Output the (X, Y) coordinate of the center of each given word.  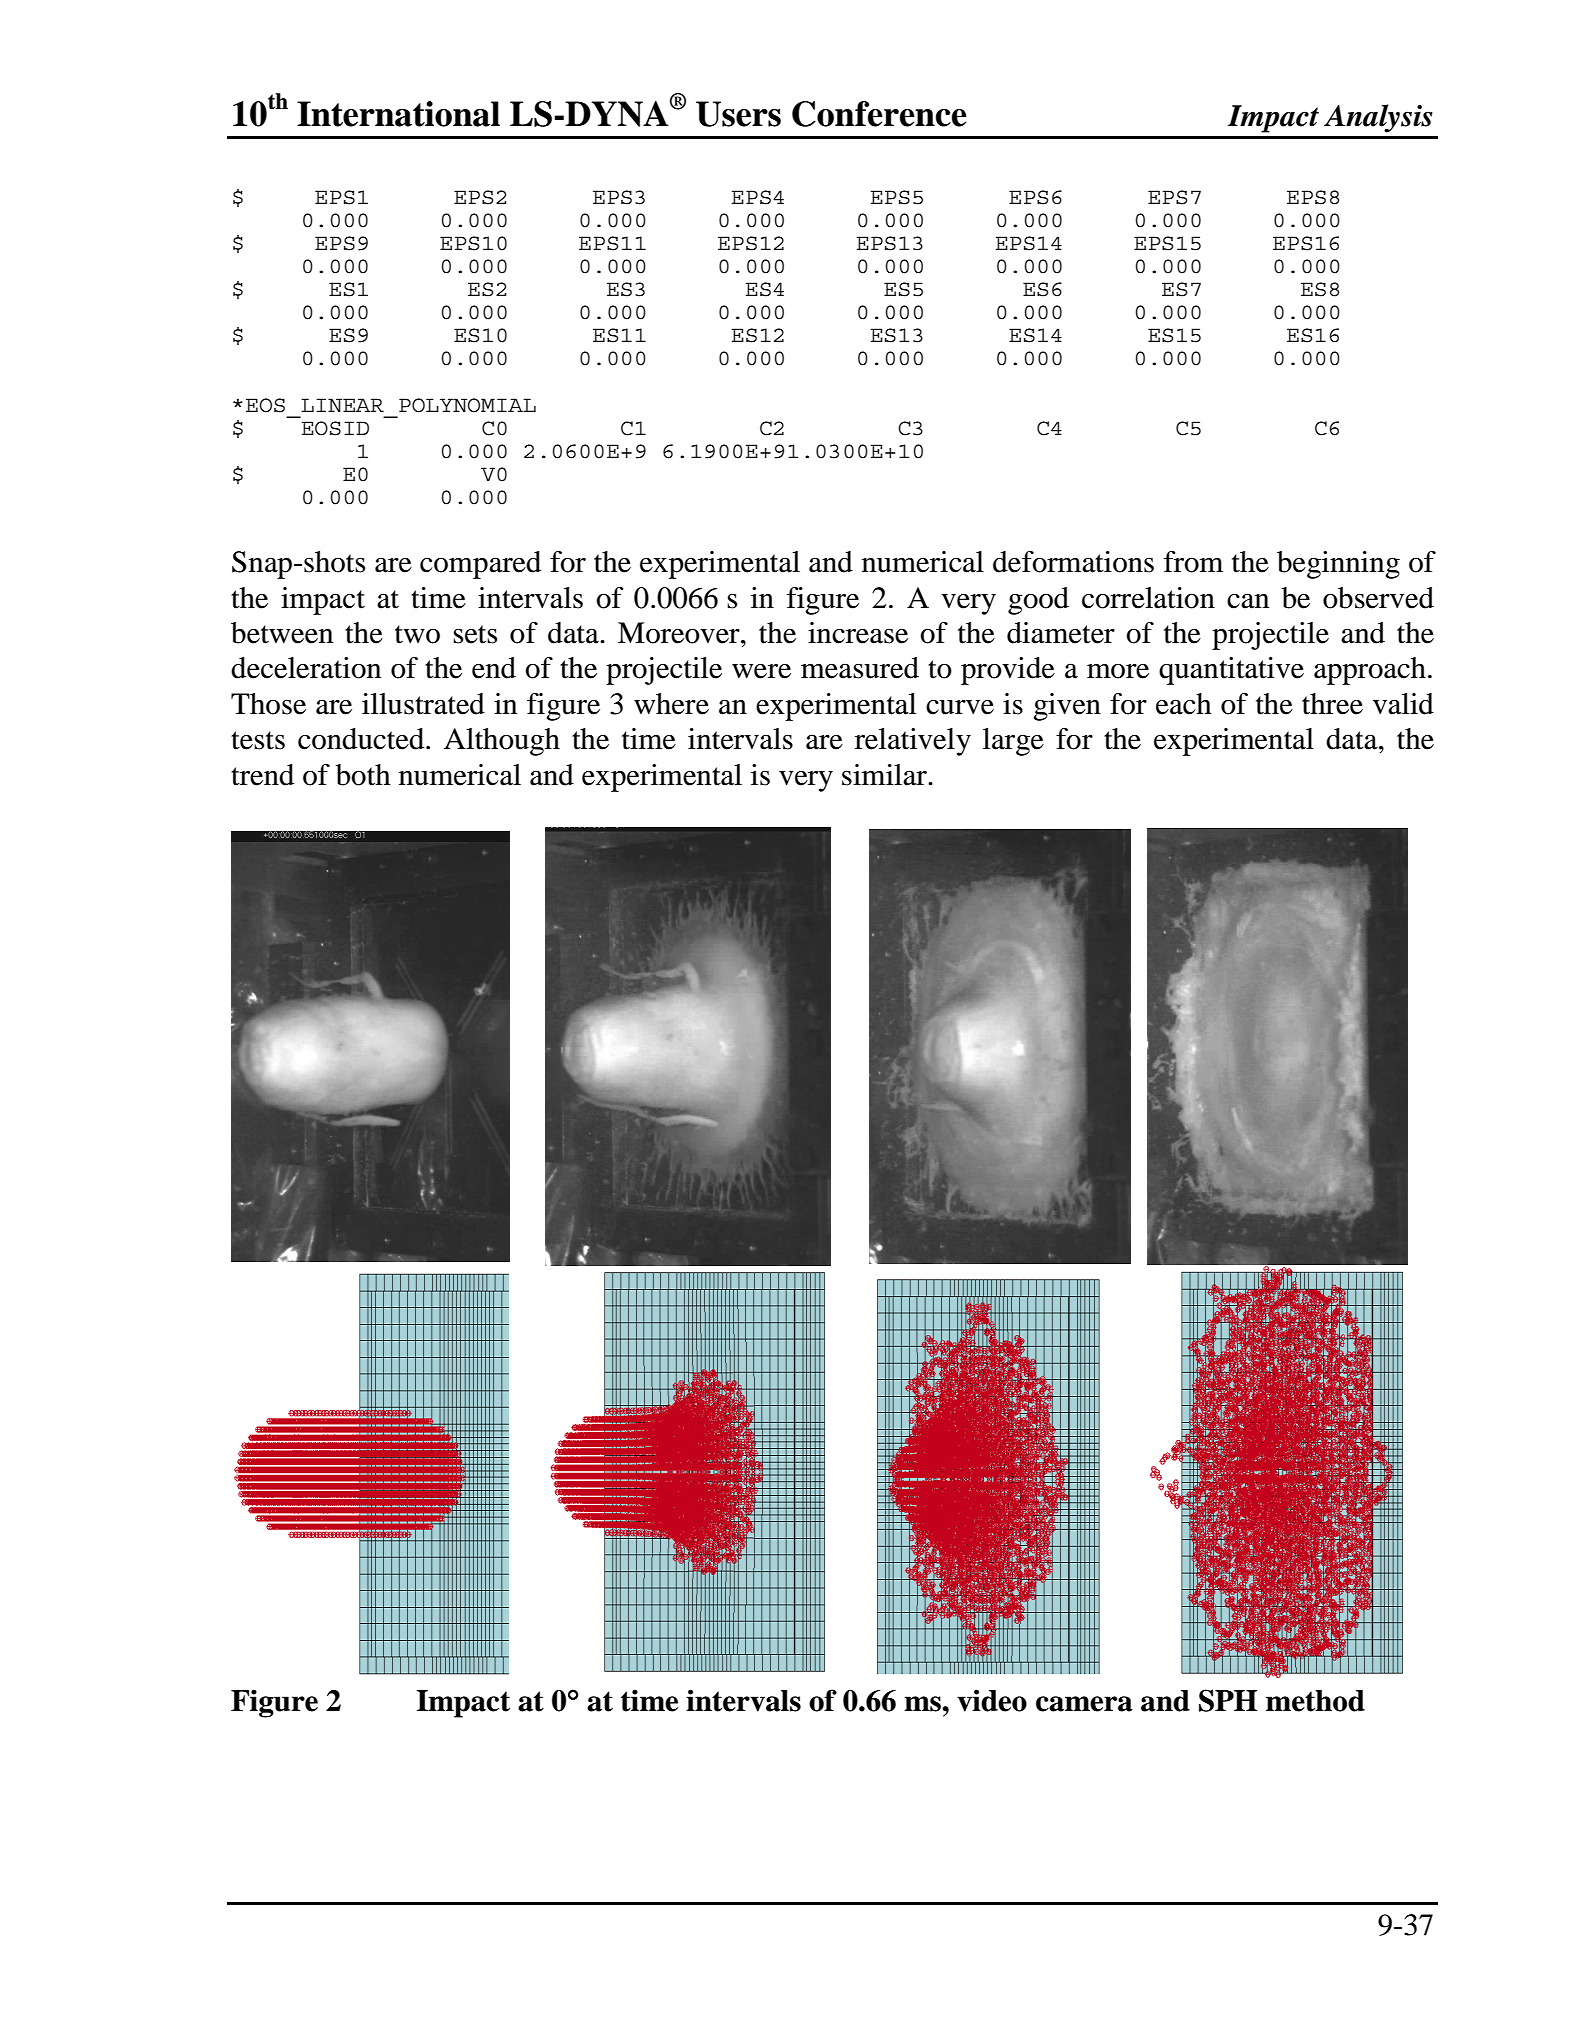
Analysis (1378, 118)
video (992, 1700)
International (398, 114)
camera (1084, 1704)
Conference (879, 114)
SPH (1228, 1700)
